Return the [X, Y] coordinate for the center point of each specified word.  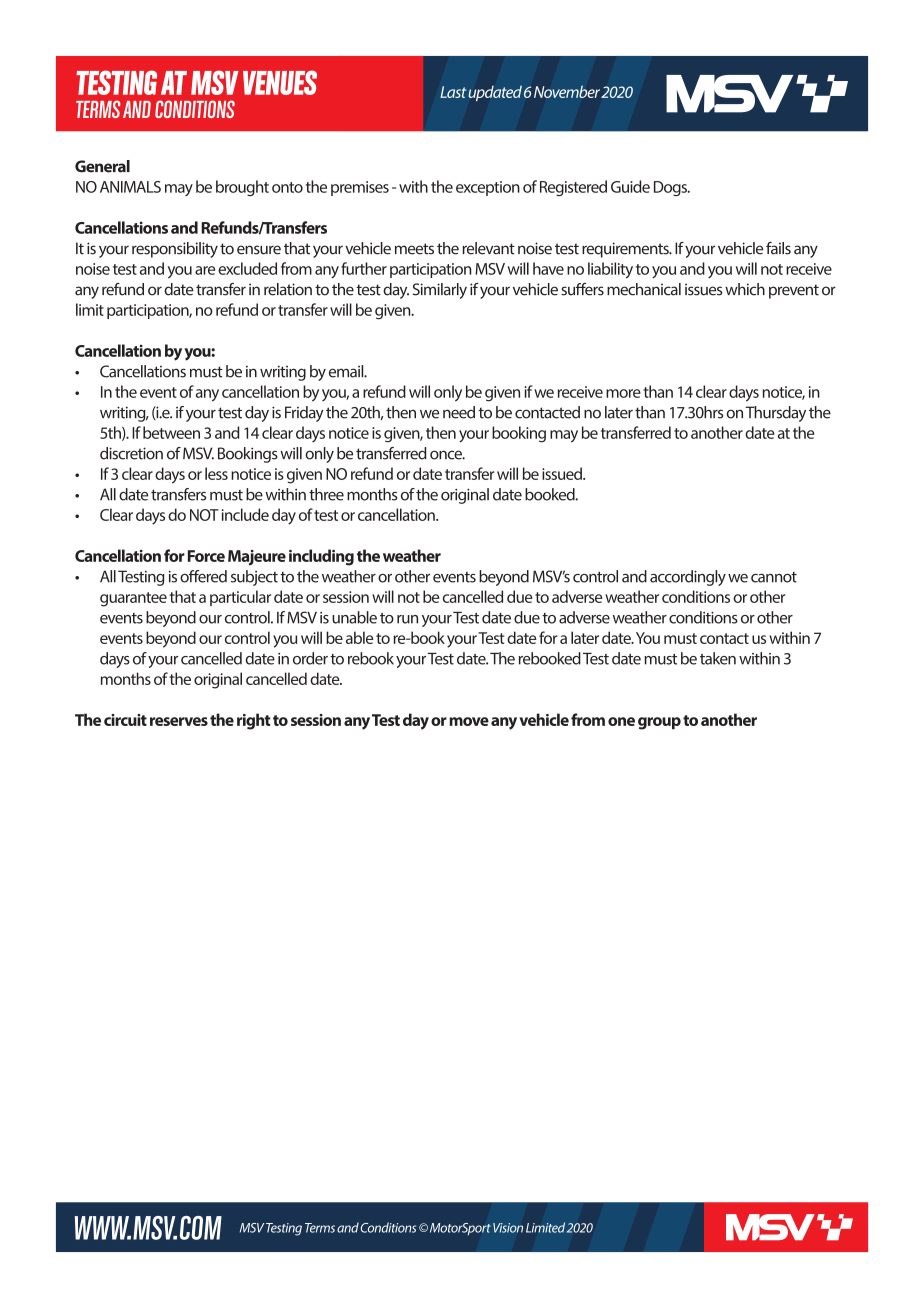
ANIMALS [130, 187]
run [407, 619]
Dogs [671, 188]
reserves [179, 721]
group [659, 723]
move [469, 721]
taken [718, 658]
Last [453, 92]
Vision [508, 1228]
